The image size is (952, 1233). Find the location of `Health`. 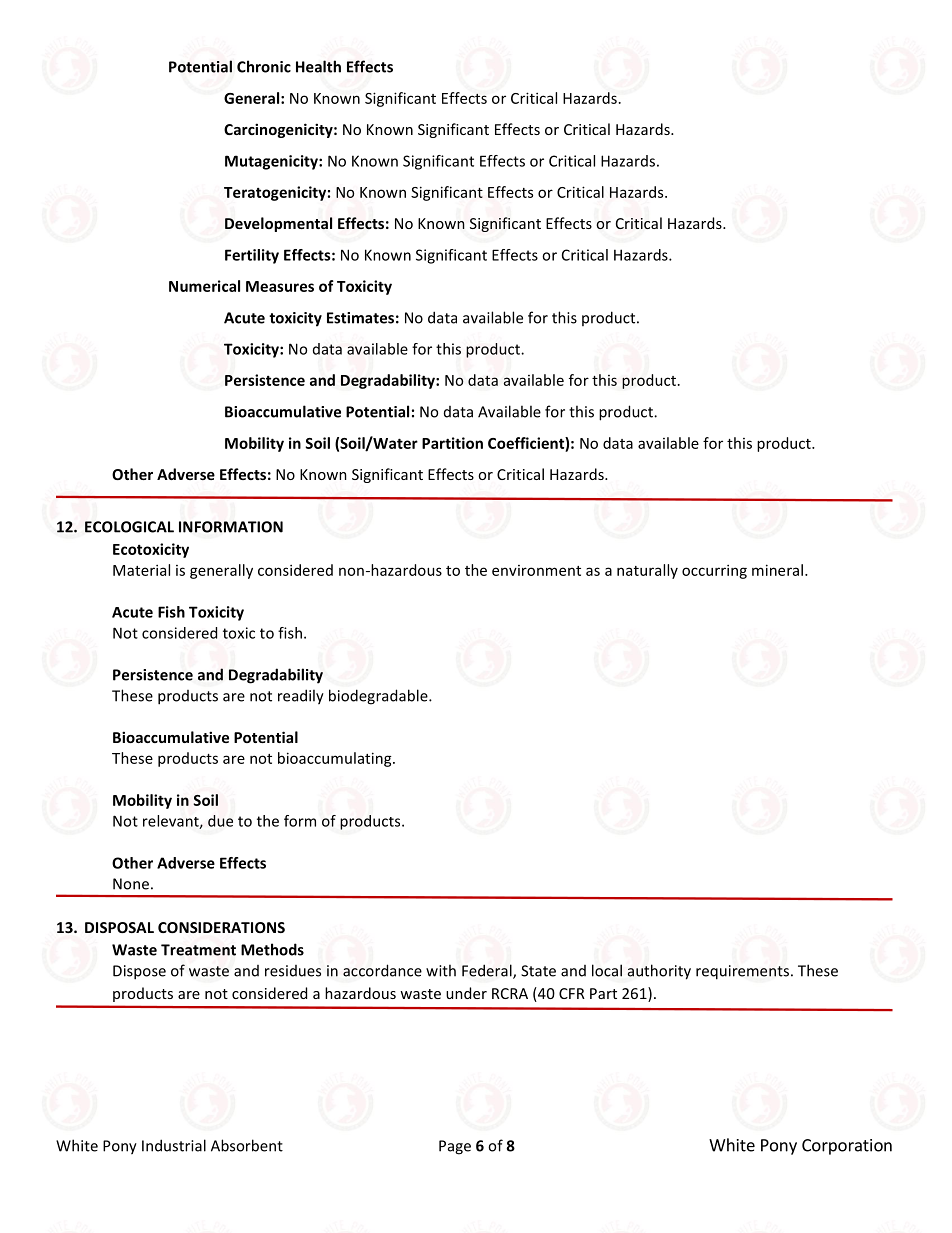

Health is located at coordinates (318, 66).
